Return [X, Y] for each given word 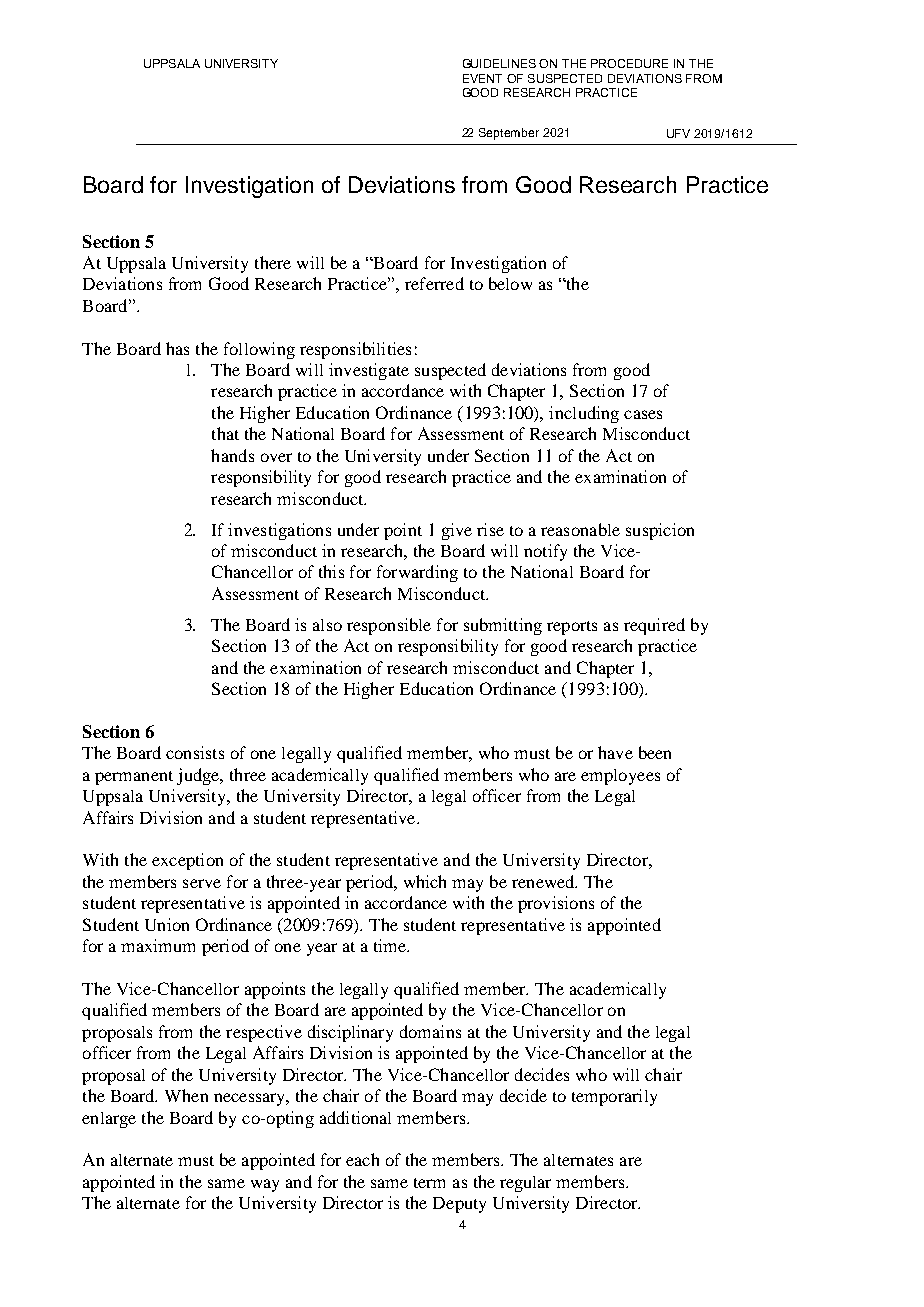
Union [167, 924]
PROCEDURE [629, 63]
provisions [556, 904]
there [273, 262]
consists [195, 752]
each [362, 1159]
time [391, 945]
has [177, 348]
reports [572, 628]
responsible [389, 626]
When [186, 1095]
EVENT [482, 78]
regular [525, 1184]
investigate [369, 371]
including [584, 414]
